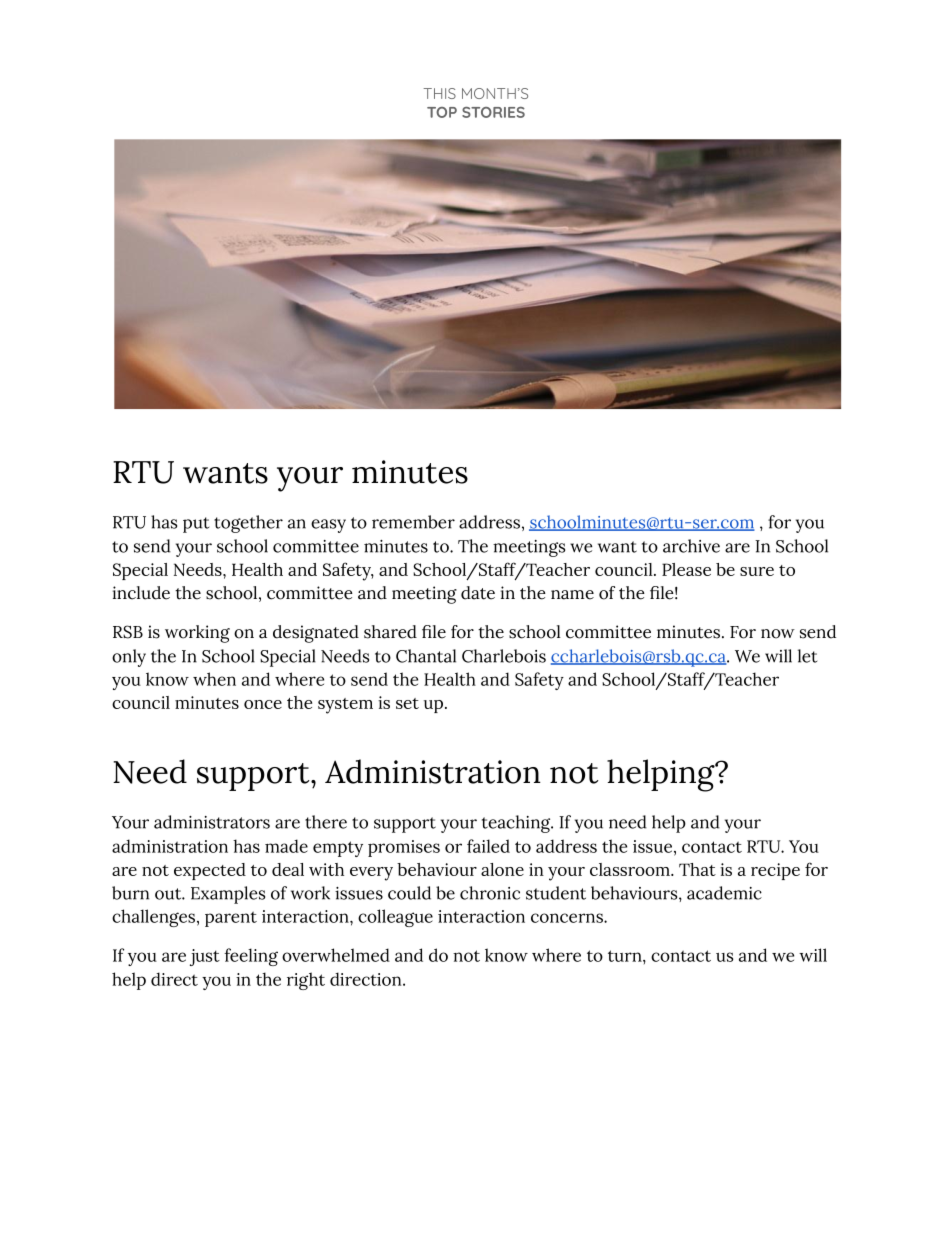  What do you see at coordinates (439, 93) in the document?
I see `THIS` at bounding box center [439, 93].
